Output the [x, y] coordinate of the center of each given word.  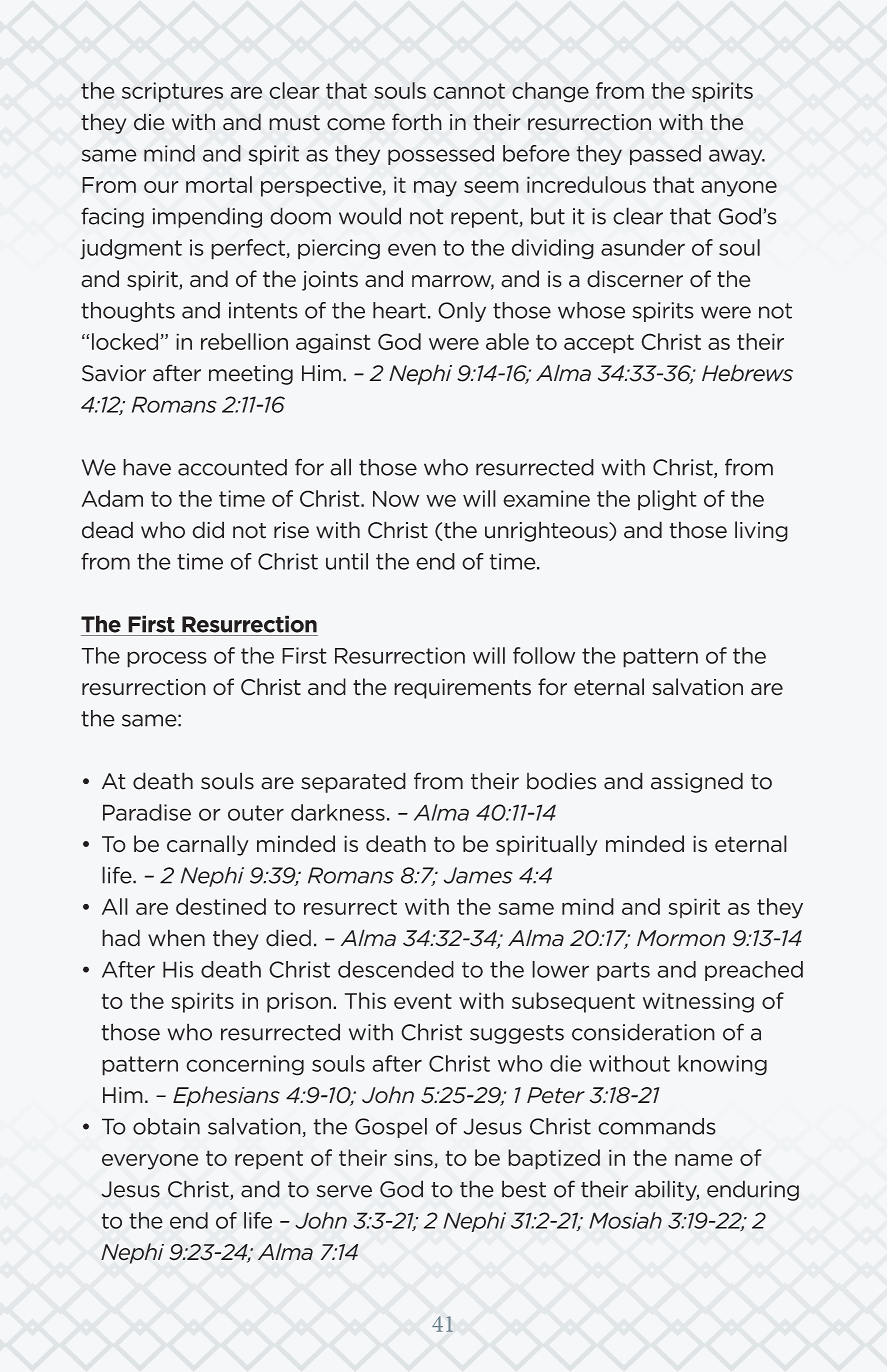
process [167, 659]
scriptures [172, 92]
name [704, 1160]
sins [413, 1157]
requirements [462, 689]
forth [417, 122]
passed [665, 155]
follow [544, 655]
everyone [150, 1162]
